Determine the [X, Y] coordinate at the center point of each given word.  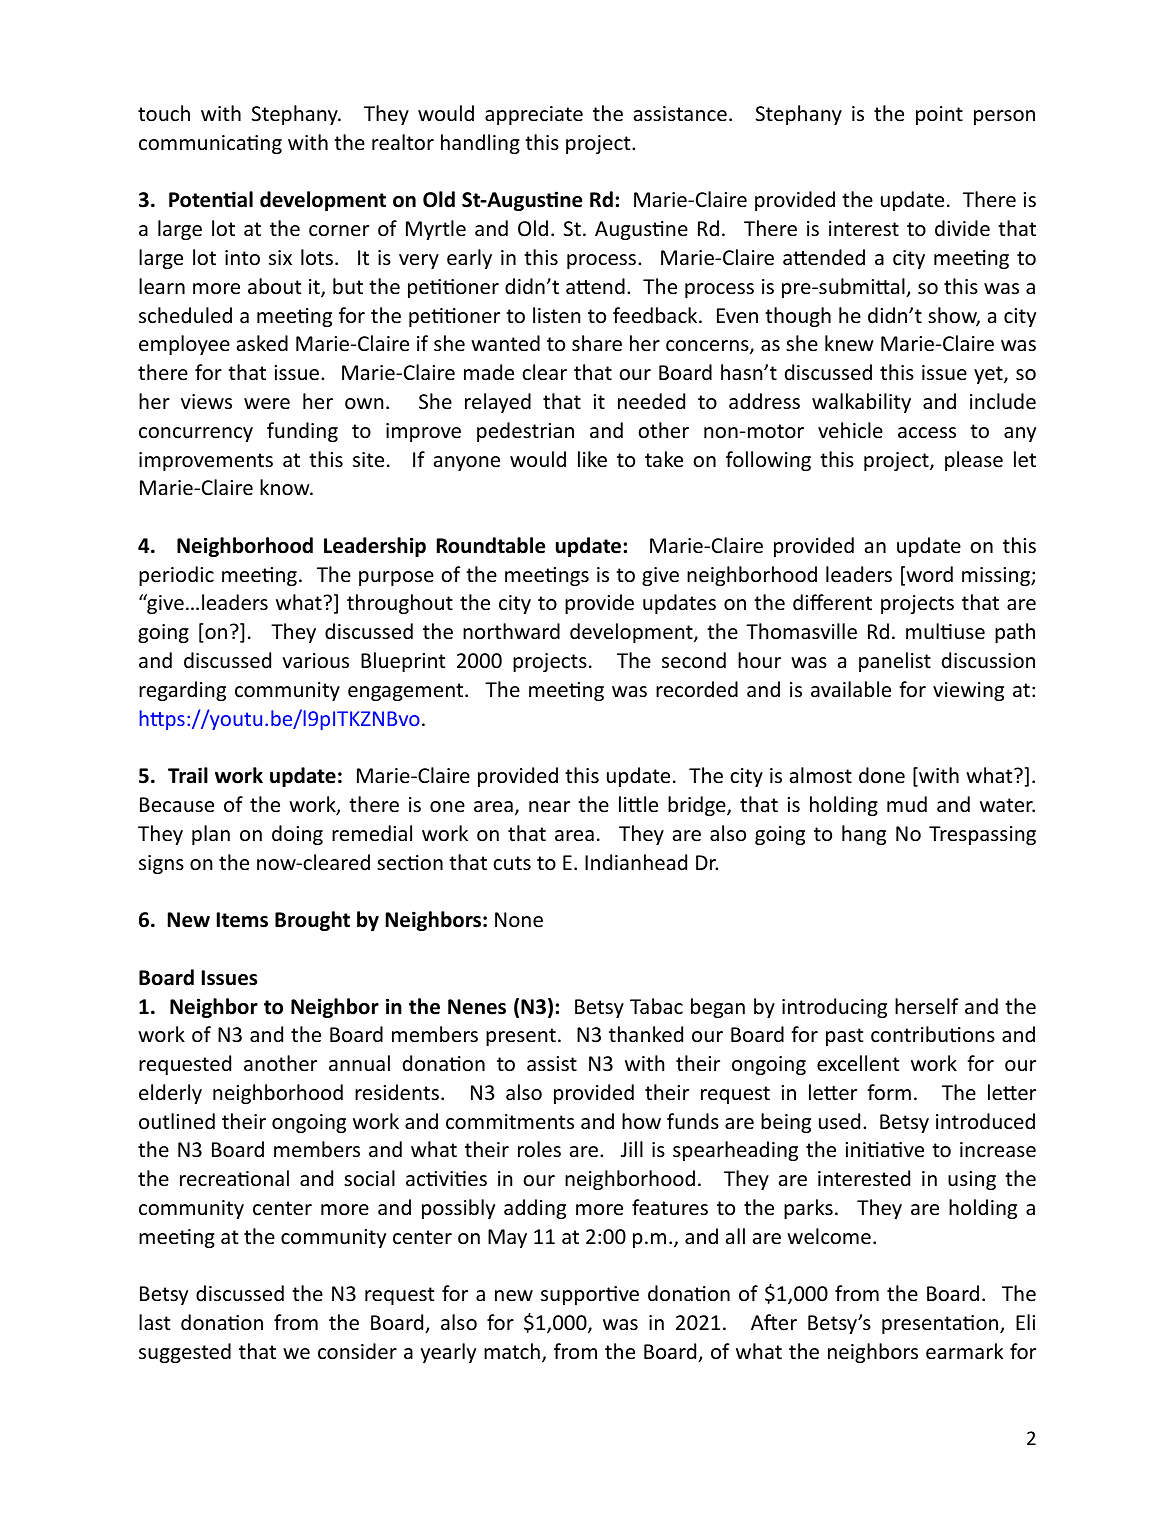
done [882, 775]
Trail [188, 775]
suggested [185, 1353]
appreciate [534, 115]
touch [164, 113]
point [939, 115]
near [549, 806]
